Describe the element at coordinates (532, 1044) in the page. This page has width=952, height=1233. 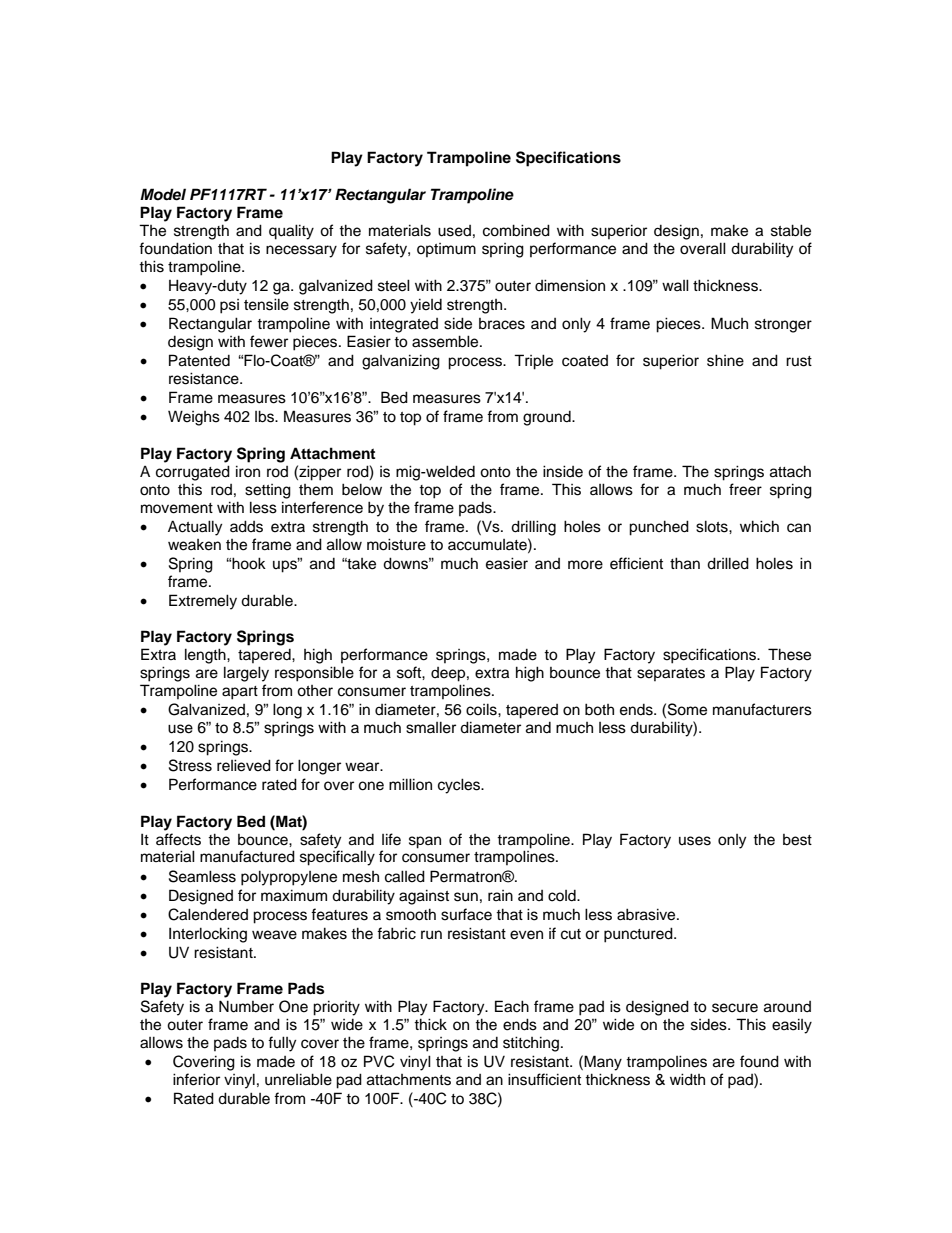
I see `stitching` at that location.
